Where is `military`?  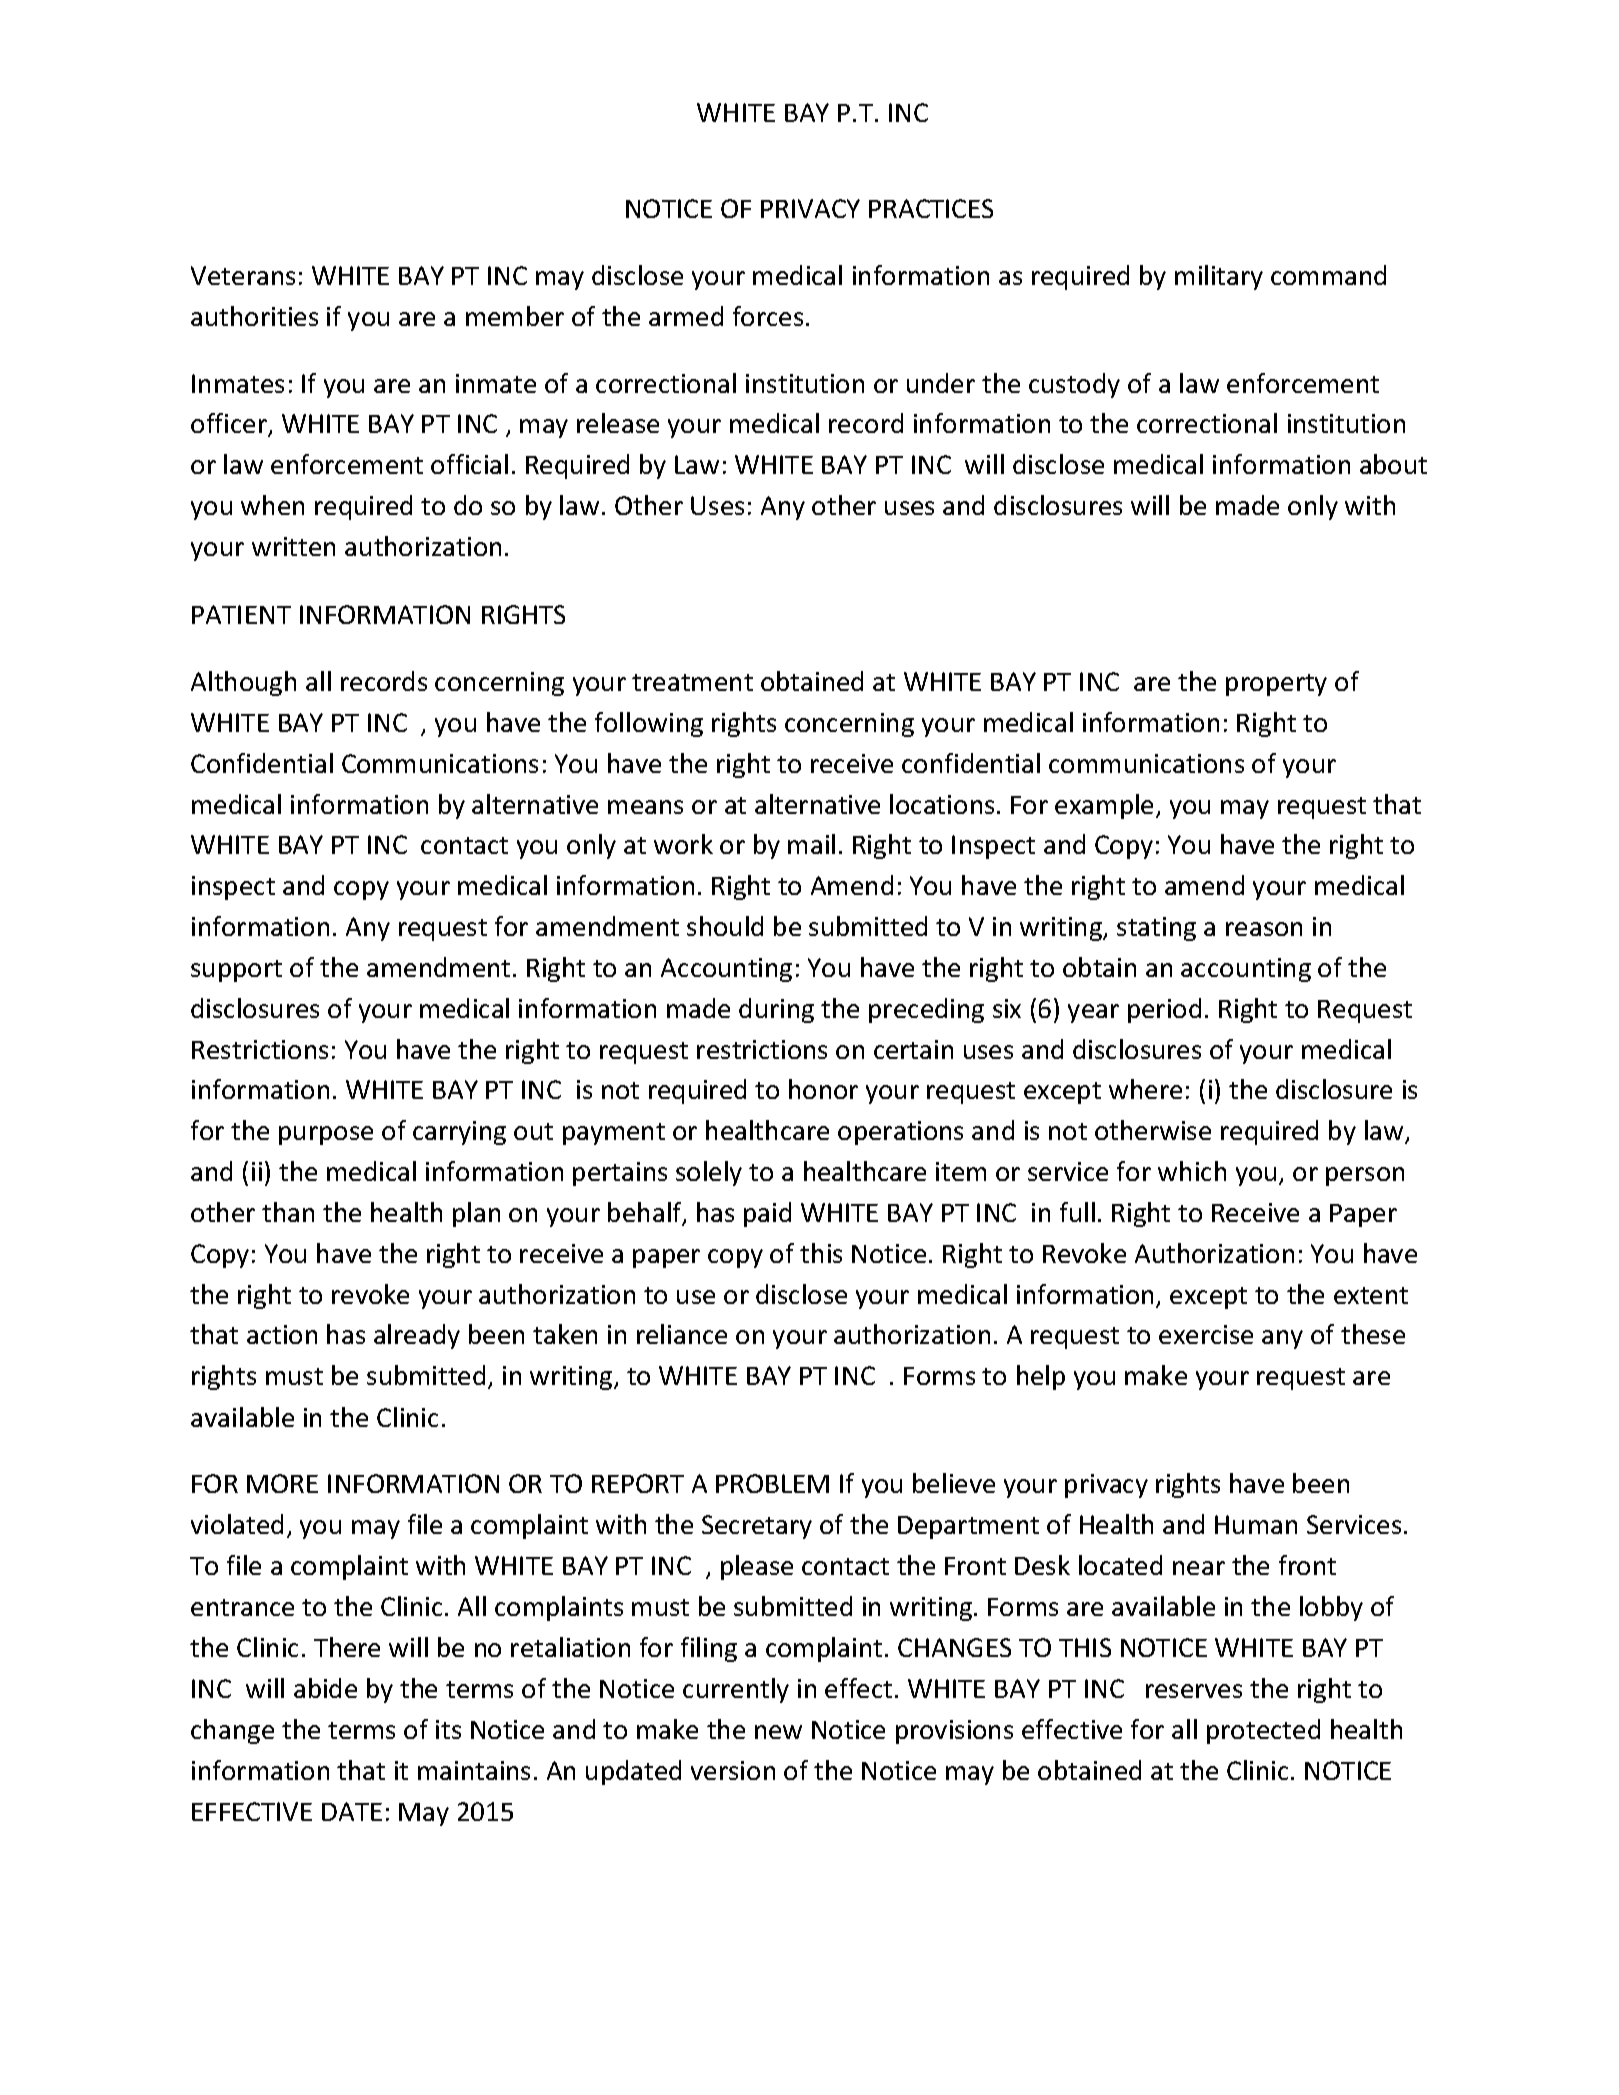
military is located at coordinates (1219, 277).
